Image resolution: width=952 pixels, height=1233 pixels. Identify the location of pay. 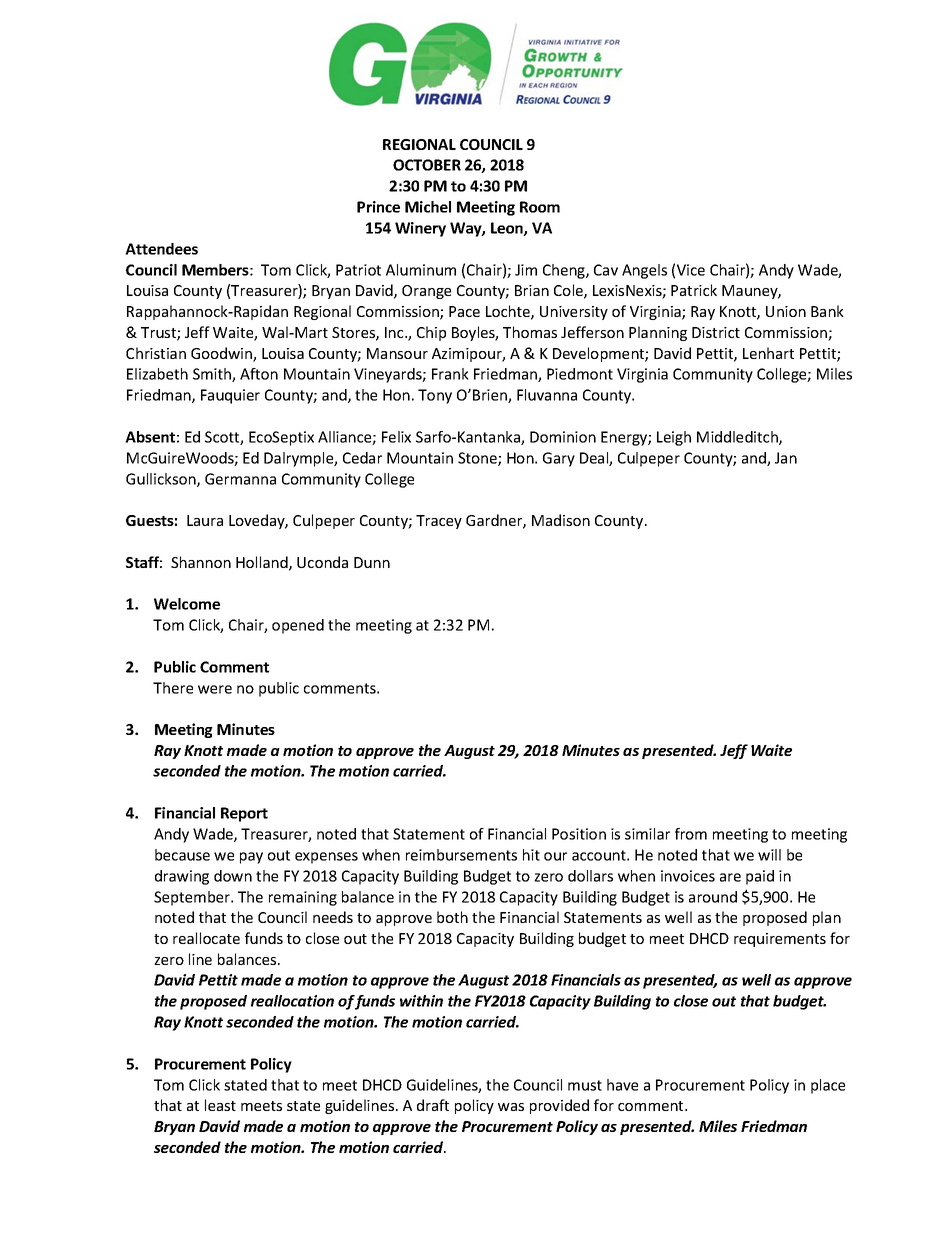
(251, 858).
